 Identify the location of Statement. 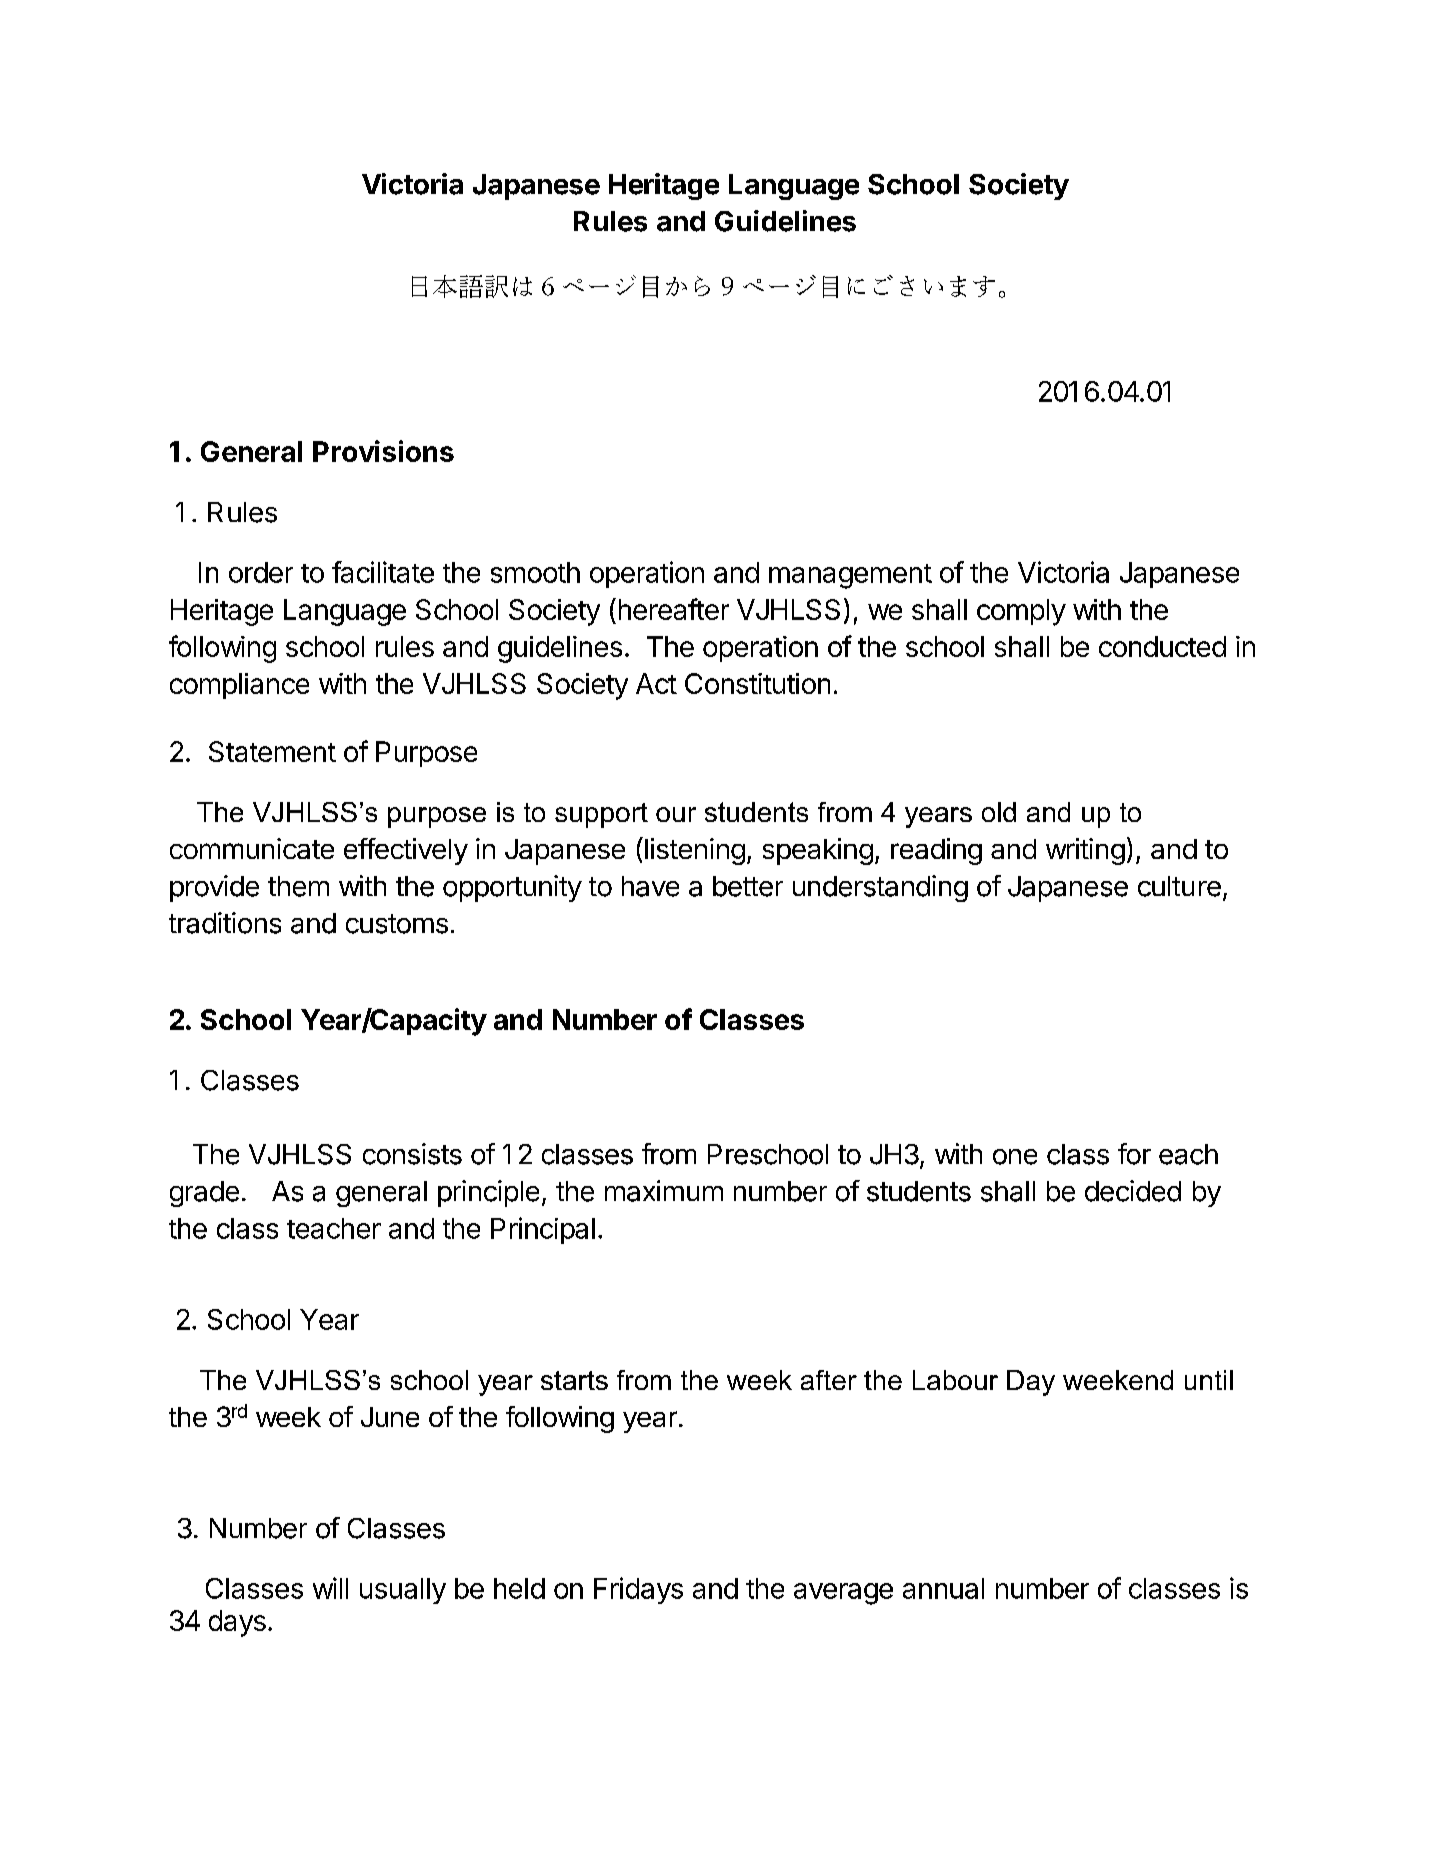
(272, 751).
